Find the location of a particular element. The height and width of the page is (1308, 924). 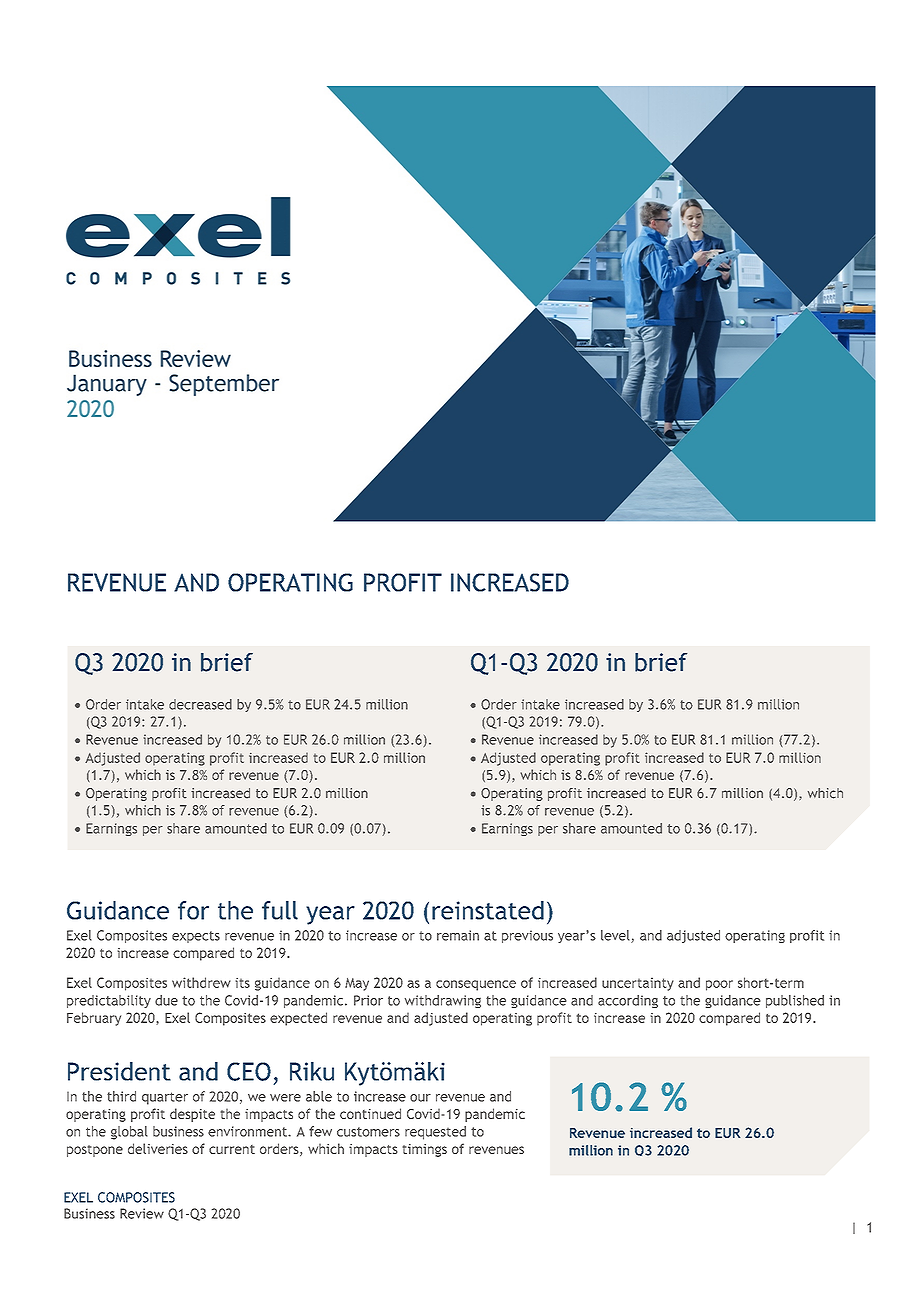

our is located at coordinates (420, 1098).
